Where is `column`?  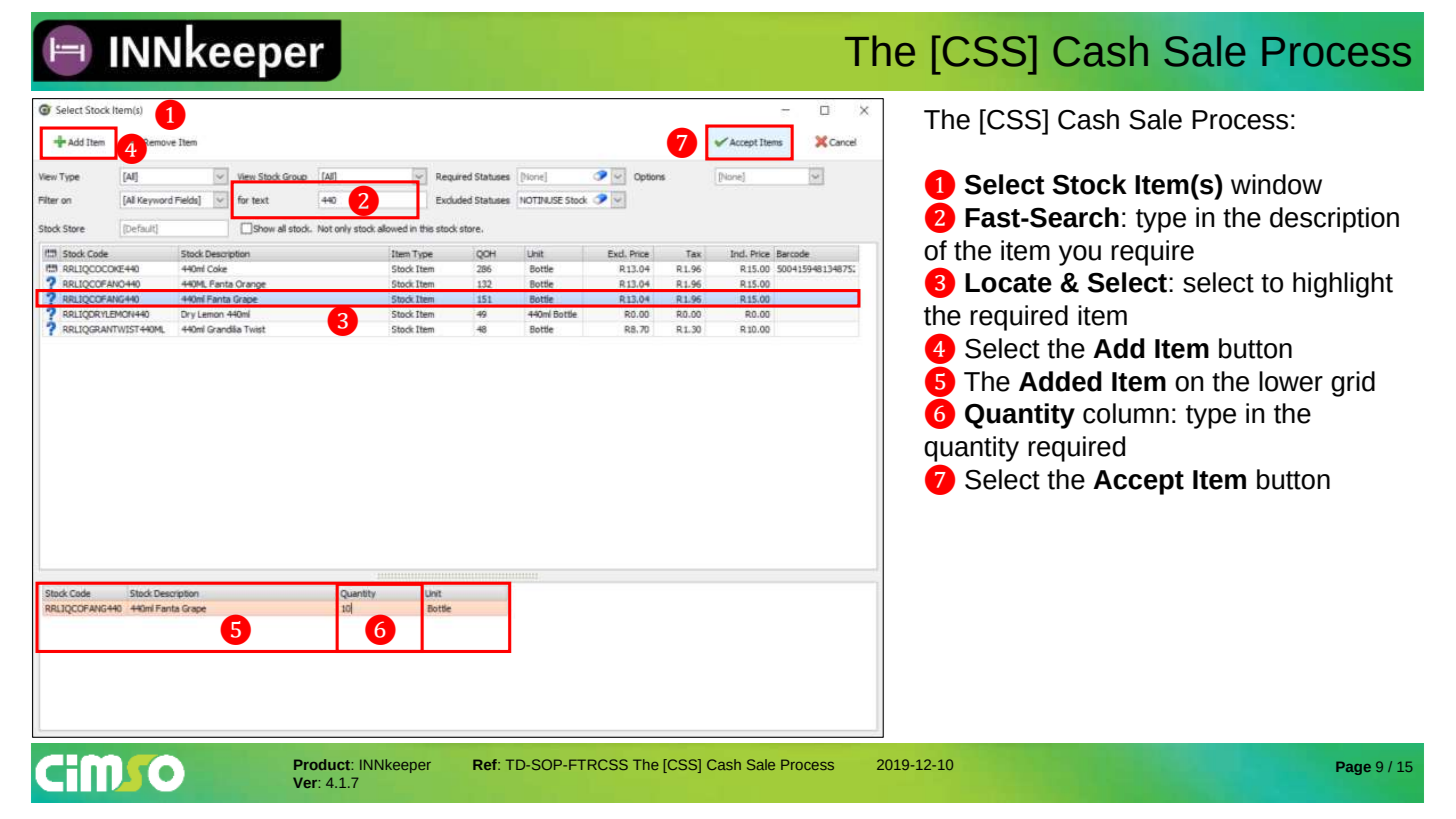
column is located at coordinates (1126, 413).
